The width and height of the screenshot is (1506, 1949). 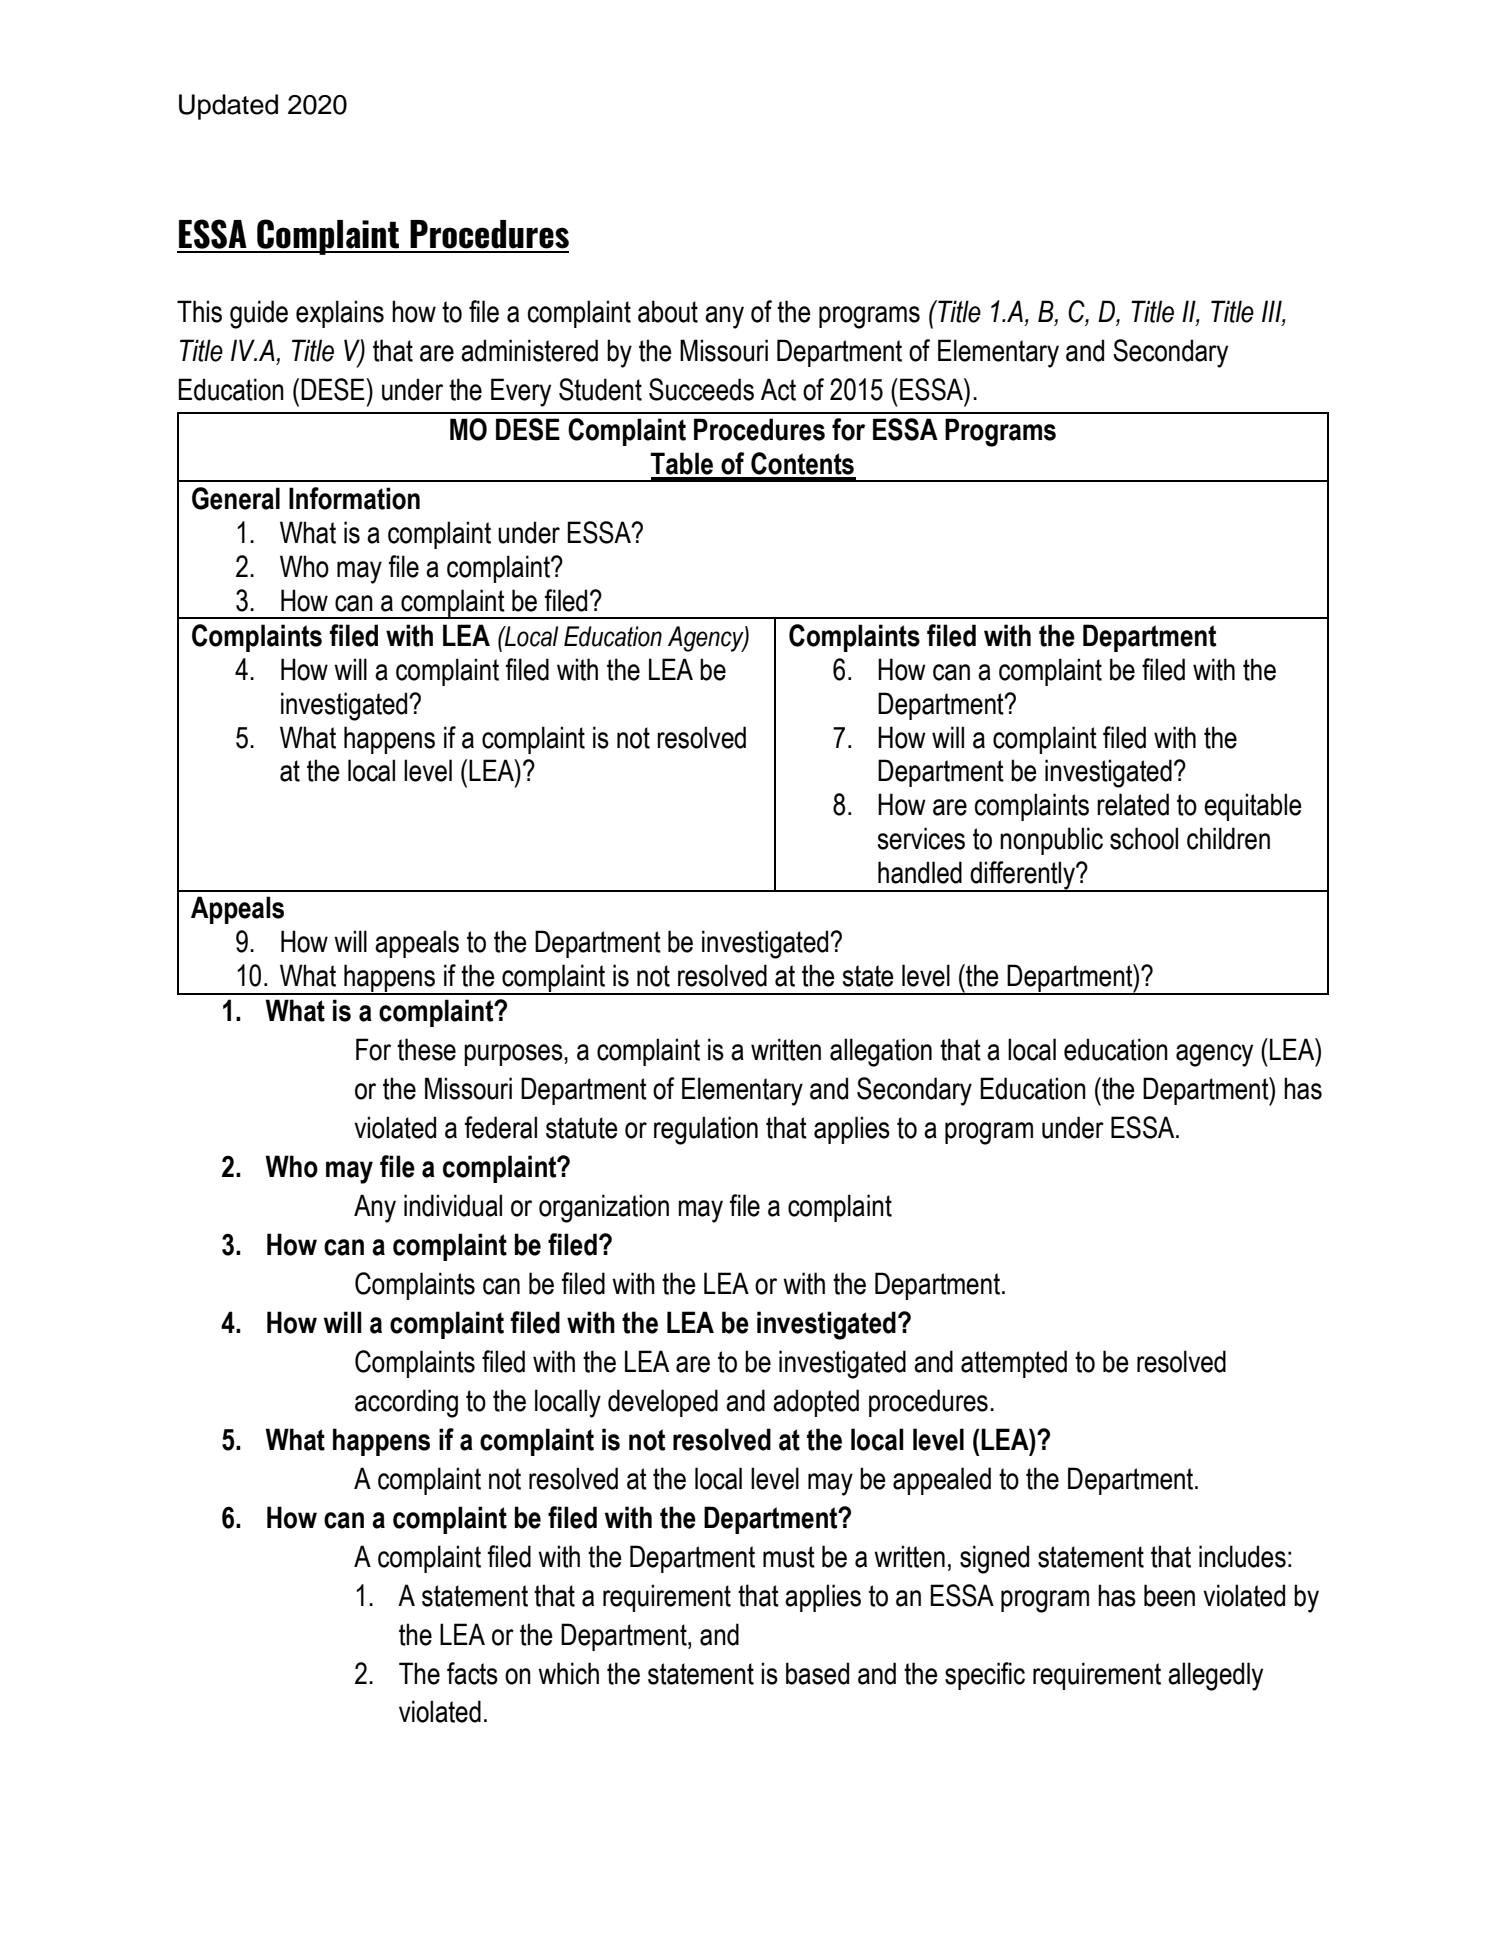 I want to click on facts, so click(x=472, y=1673).
